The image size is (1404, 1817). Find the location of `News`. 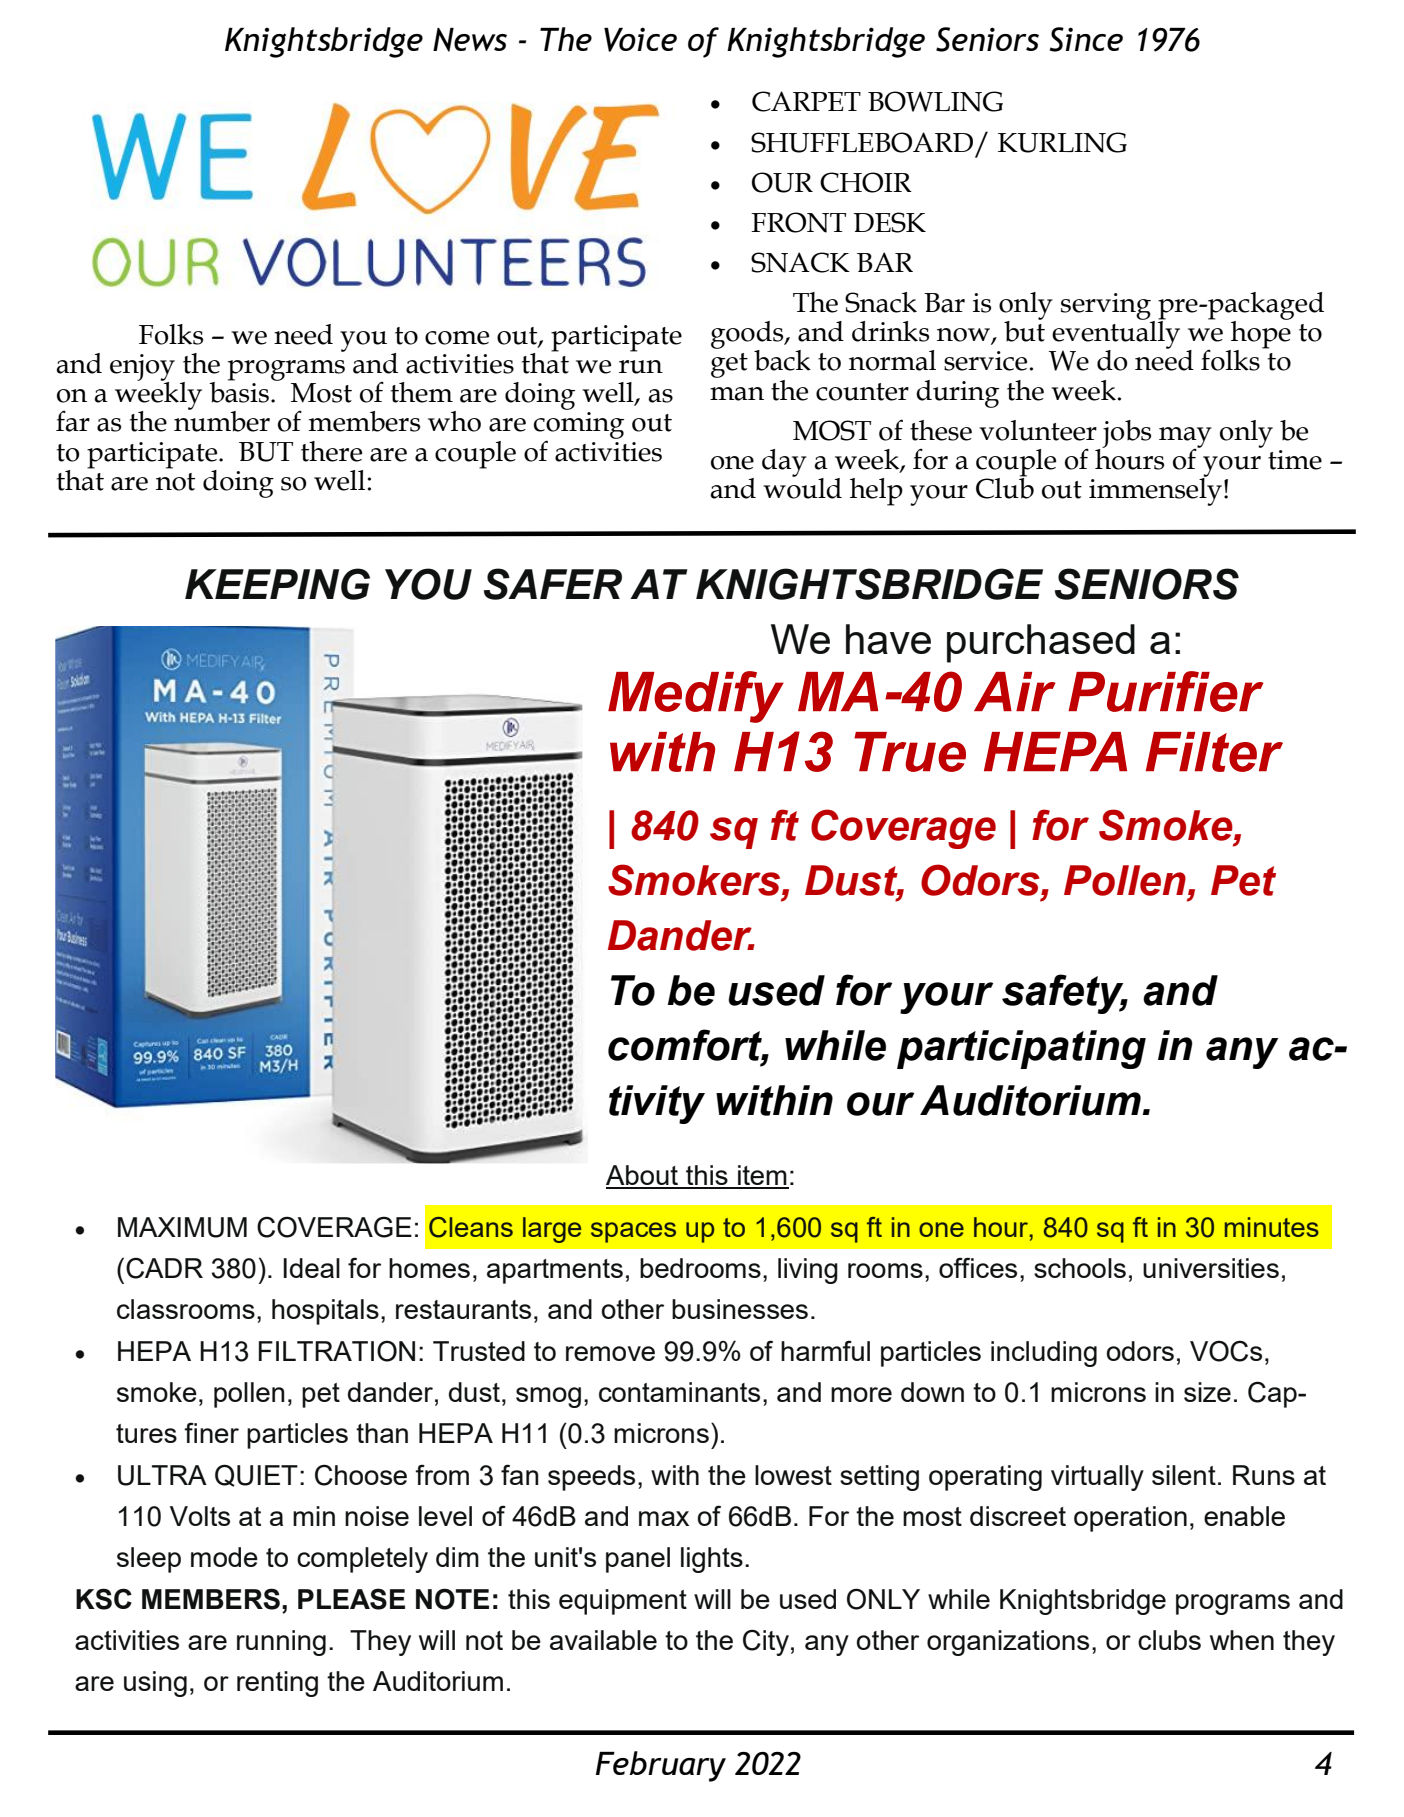

News is located at coordinates (470, 40).
